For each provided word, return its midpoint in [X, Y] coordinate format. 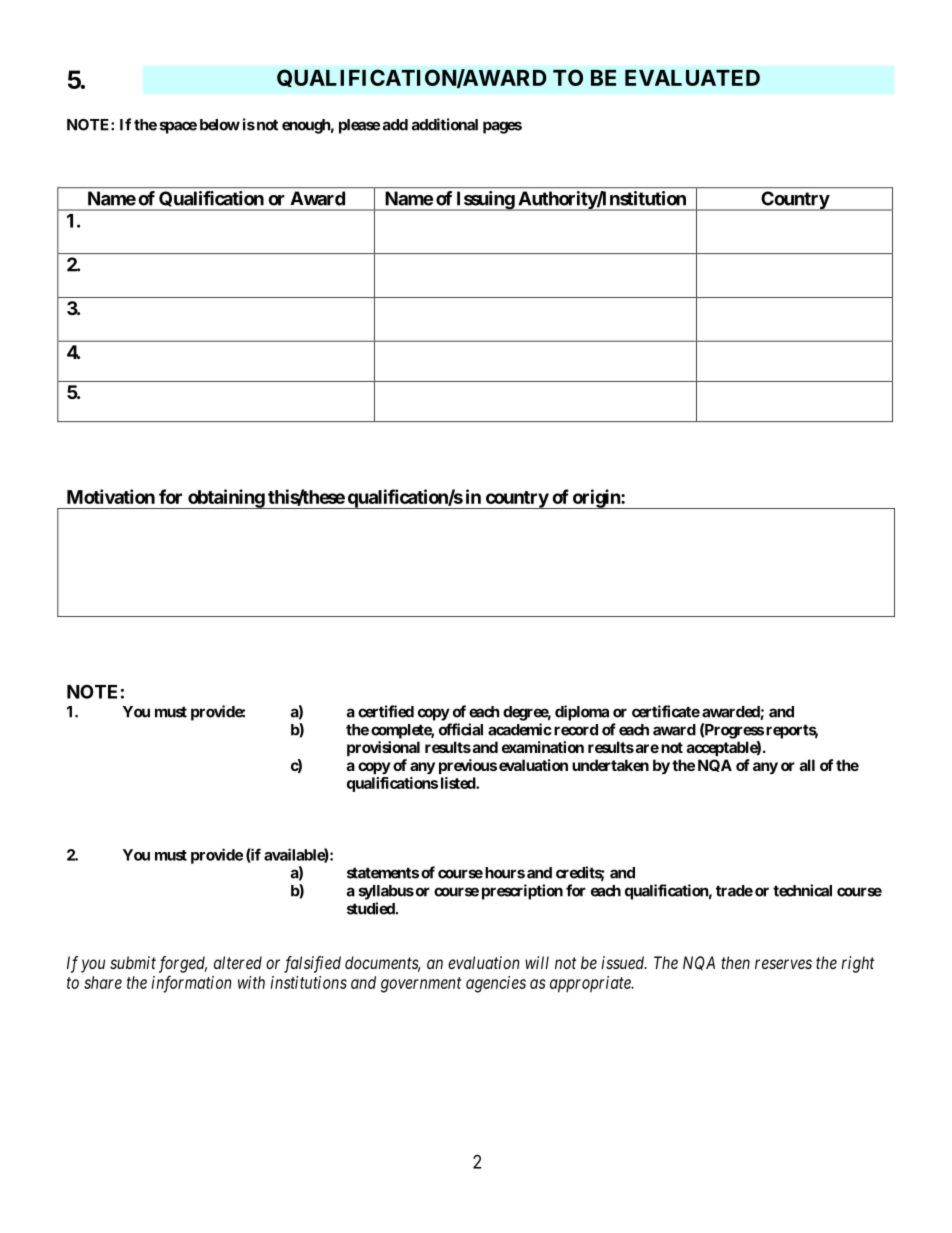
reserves [783, 964]
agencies [496, 984]
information [191, 984]
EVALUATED [692, 78]
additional [445, 124]
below [220, 125]
